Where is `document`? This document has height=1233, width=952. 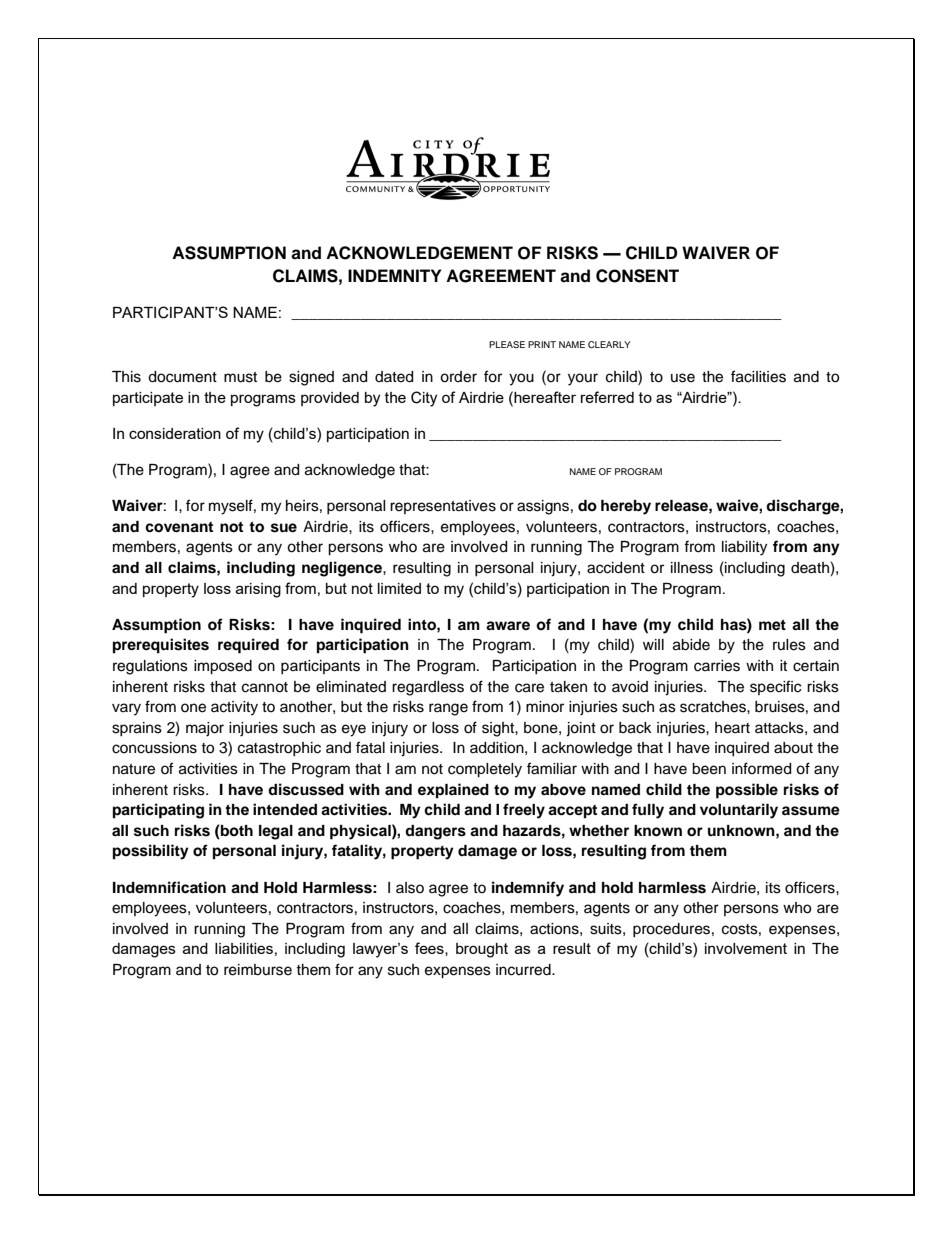 document is located at coordinates (182, 377).
